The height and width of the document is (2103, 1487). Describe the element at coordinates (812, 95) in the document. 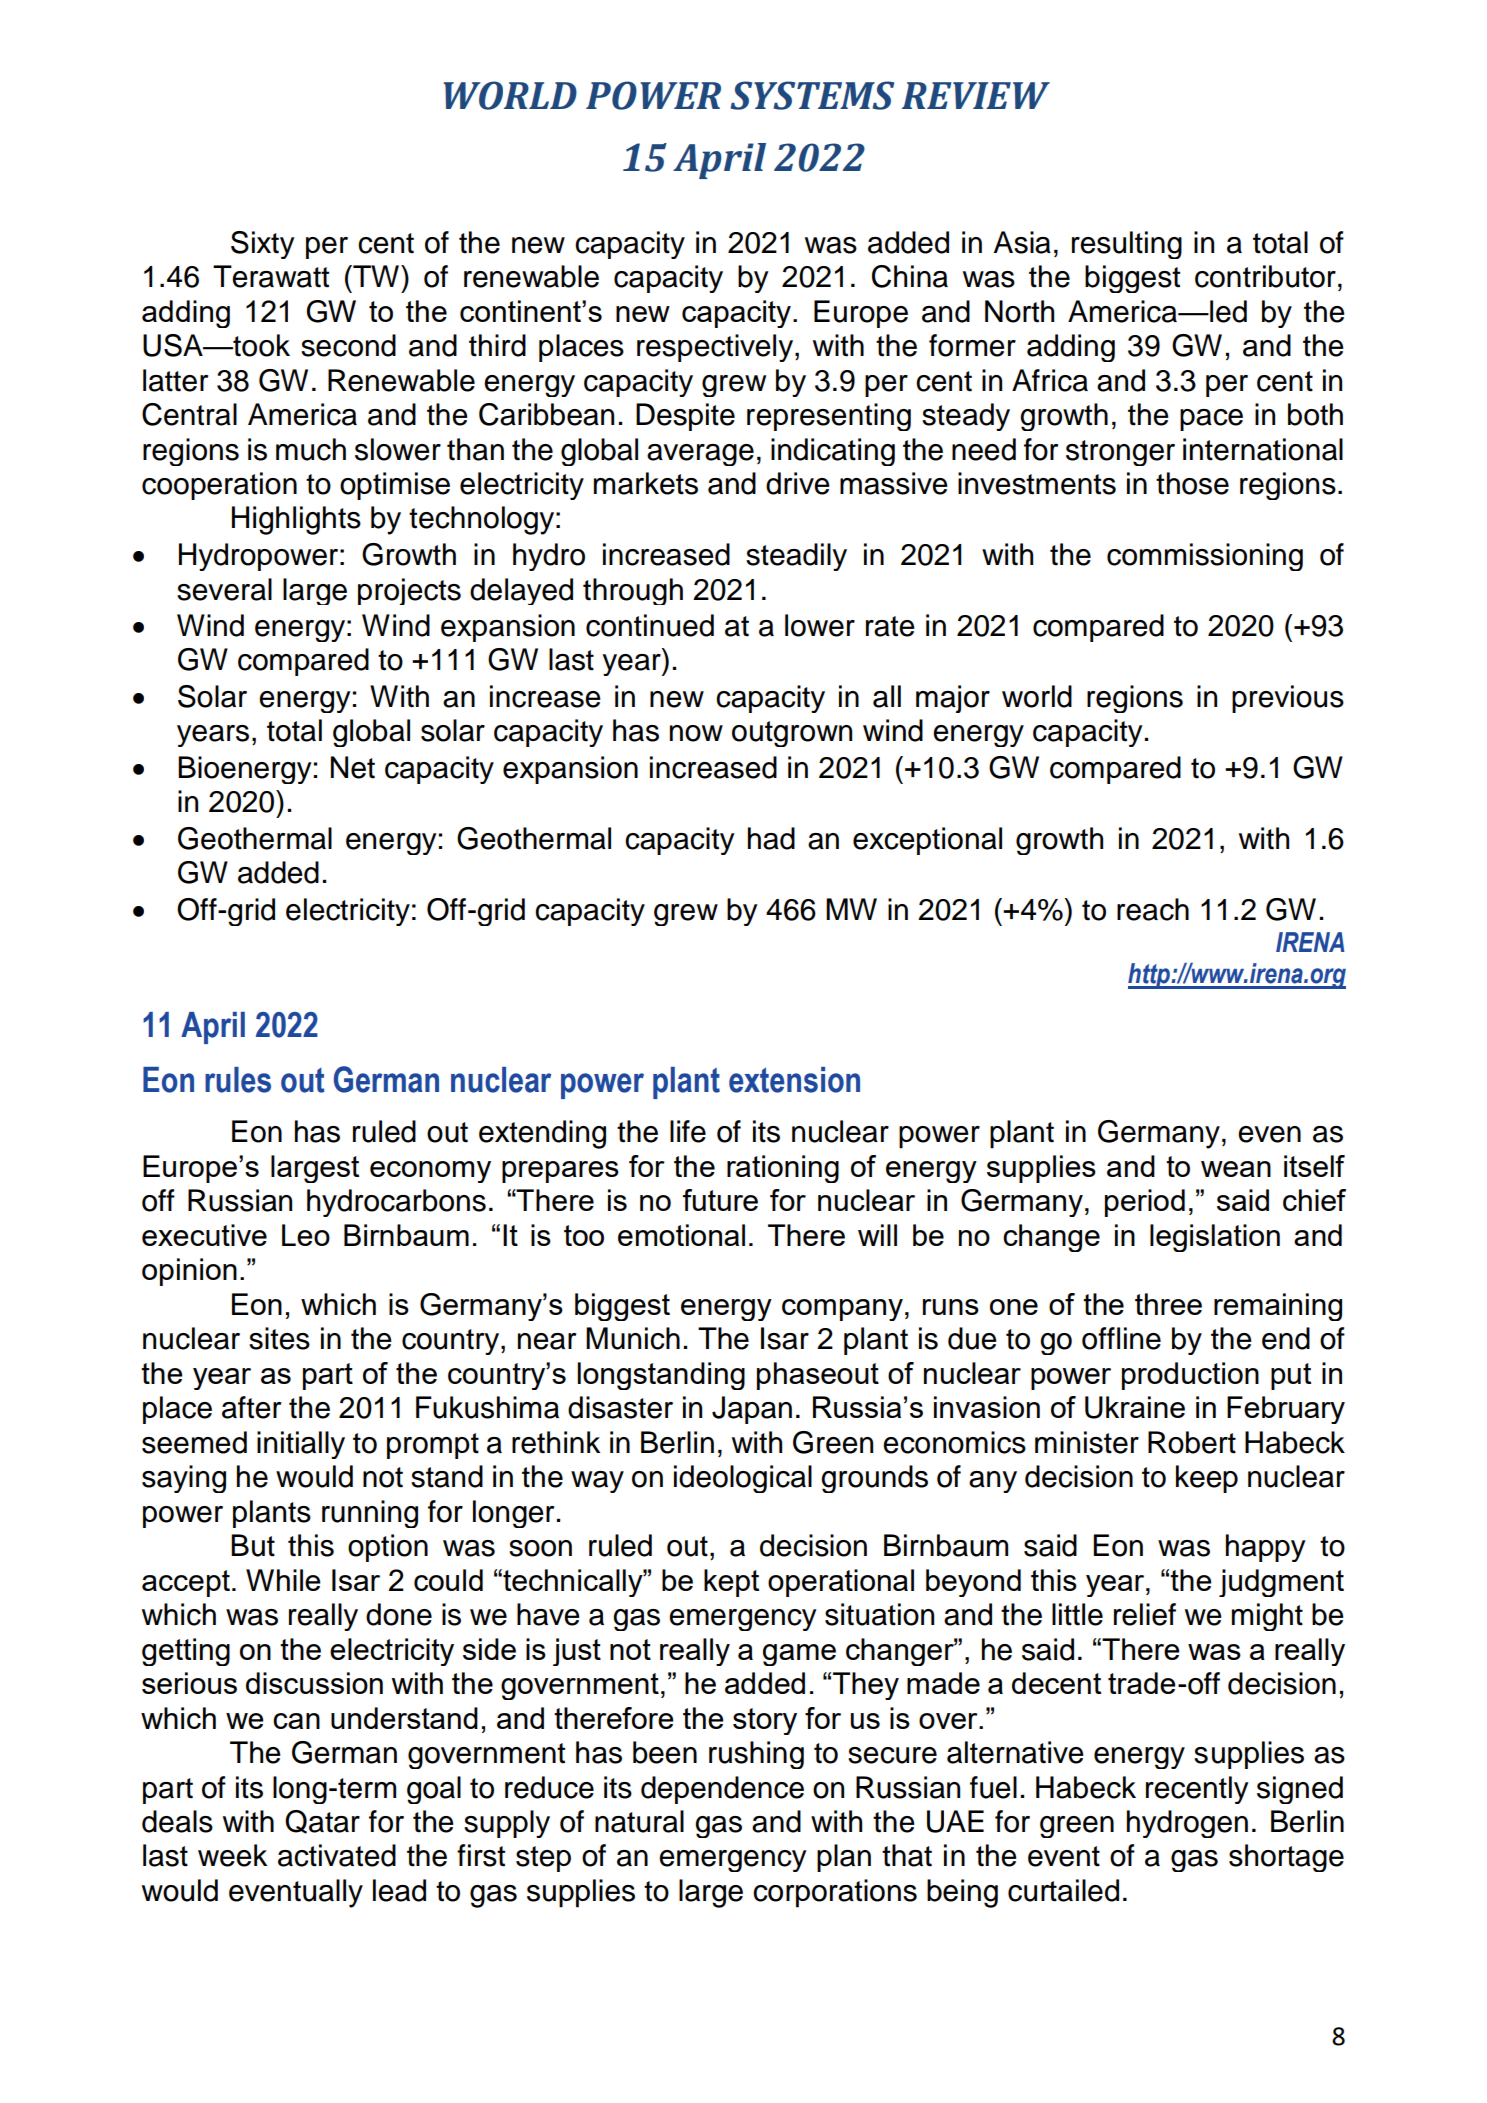

I see `SYSTEMS` at that location.
